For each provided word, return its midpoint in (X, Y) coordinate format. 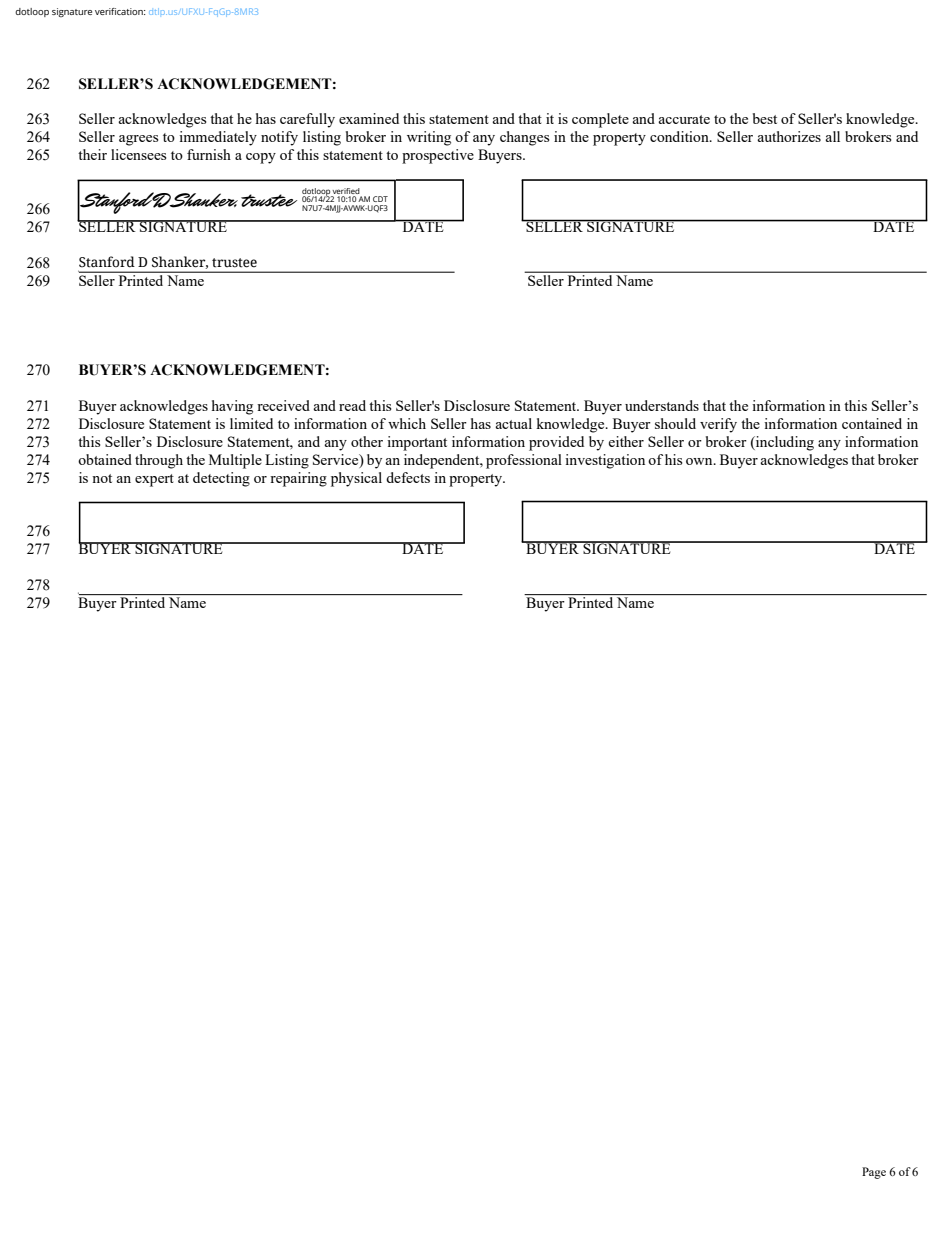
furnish (209, 154)
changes (524, 138)
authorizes (789, 136)
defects (408, 477)
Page (874, 1173)
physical (356, 479)
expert (154, 480)
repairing (298, 479)
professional (524, 461)
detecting (221, 479)
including (784, 443)
